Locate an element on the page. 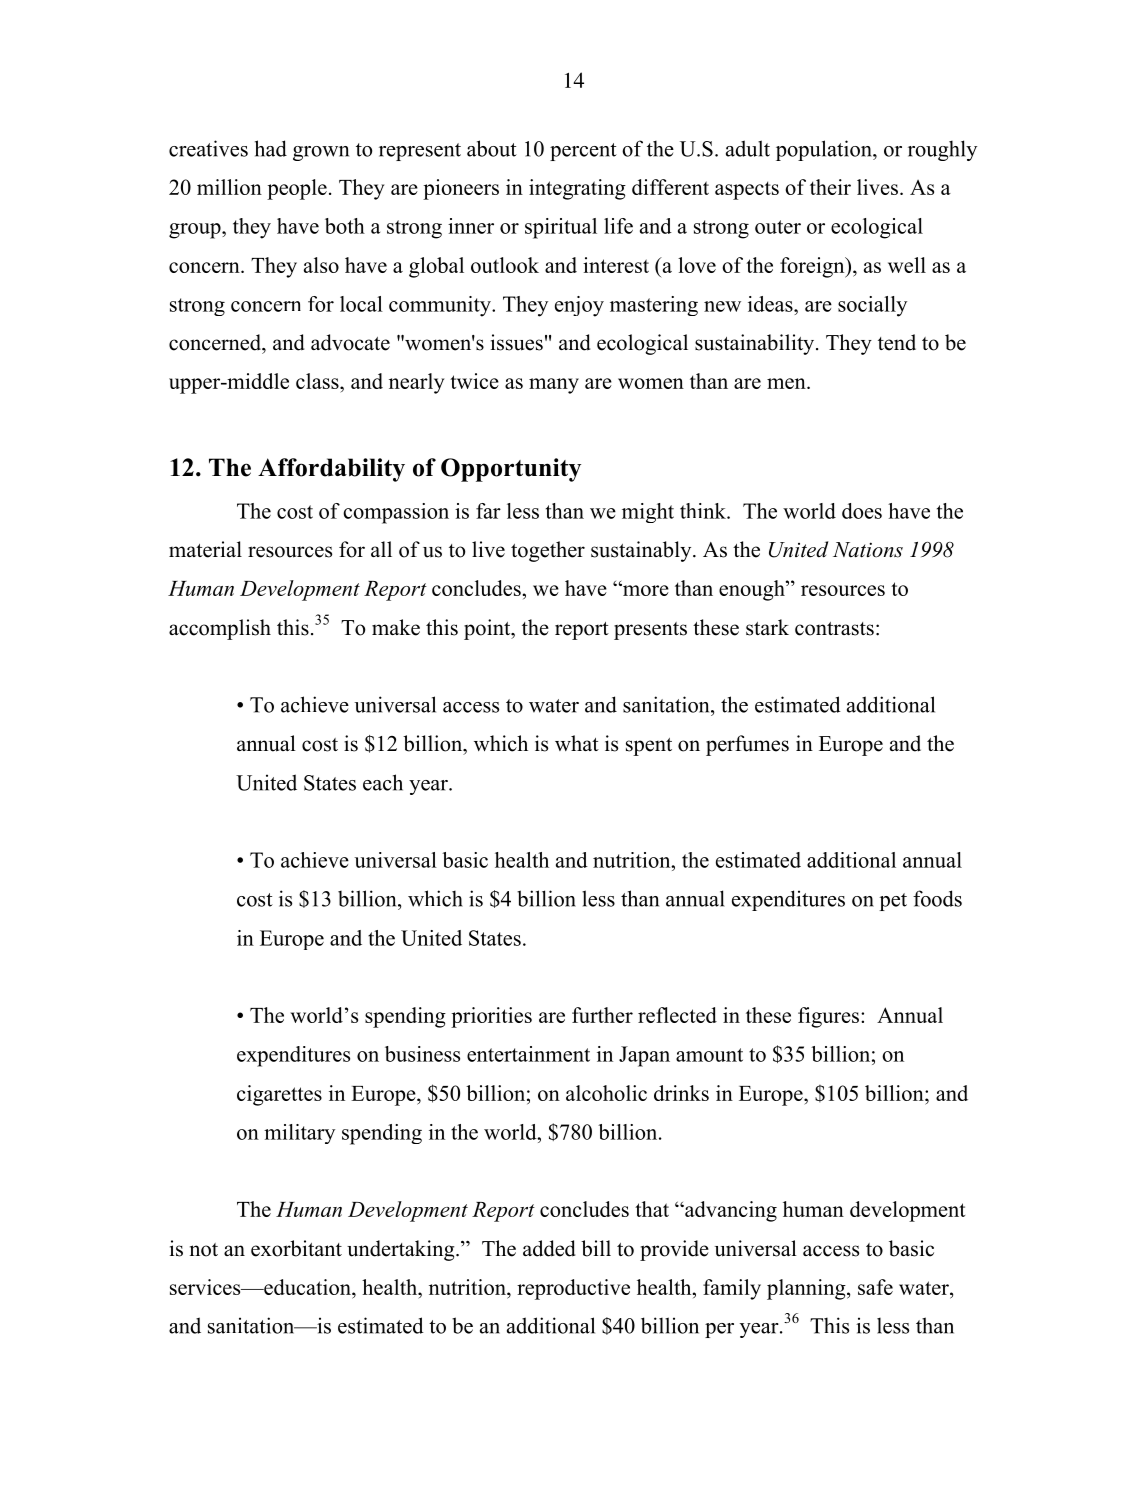 The height and width of the image is (1485, 1147). added is located at coordinates (549, 1248).
